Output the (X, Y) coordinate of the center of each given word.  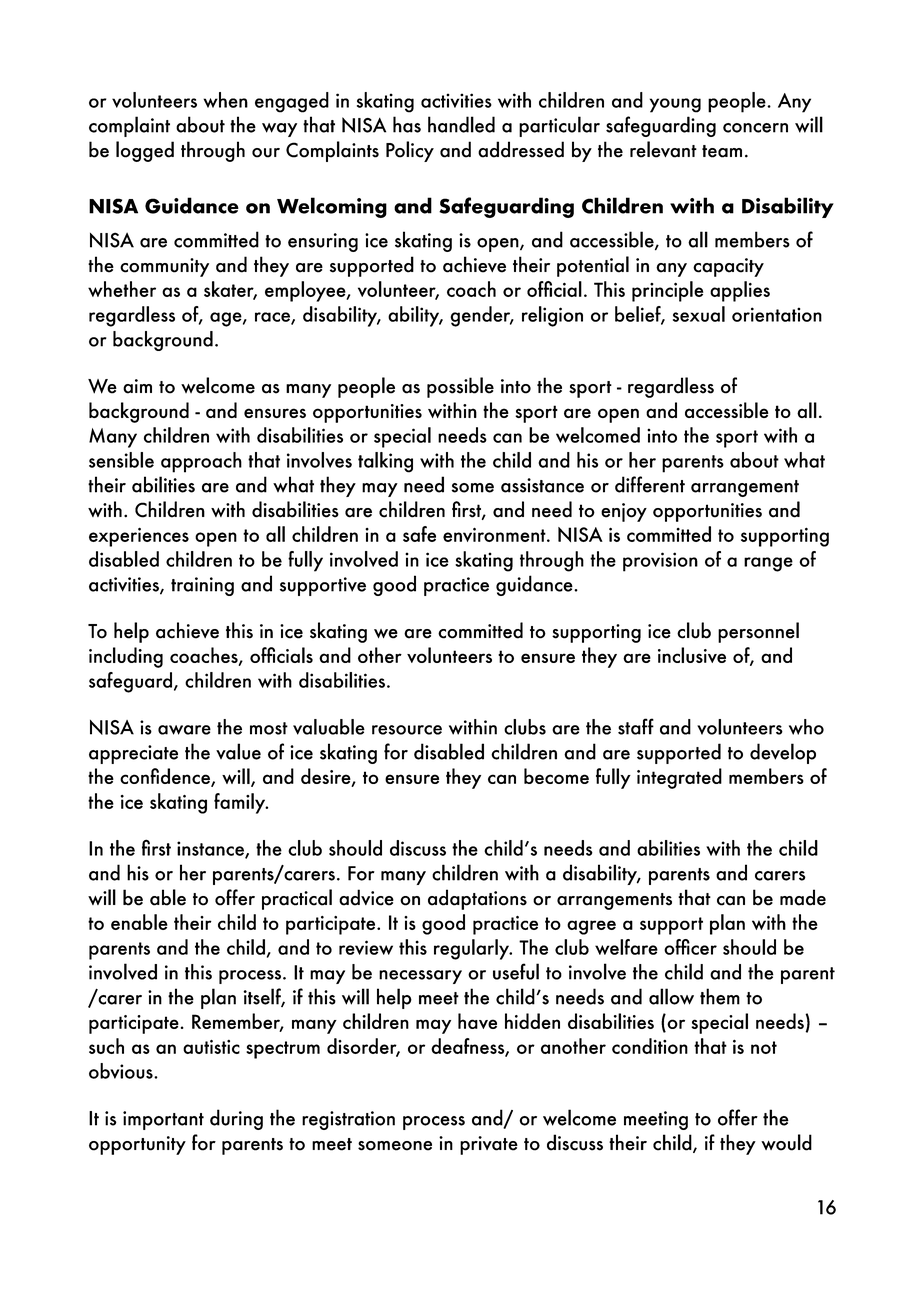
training (202, 586)
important (163, 1120)
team (722, 151)
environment (495, 534)
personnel (758, 632)
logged (145, 151)
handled (461, 124)
